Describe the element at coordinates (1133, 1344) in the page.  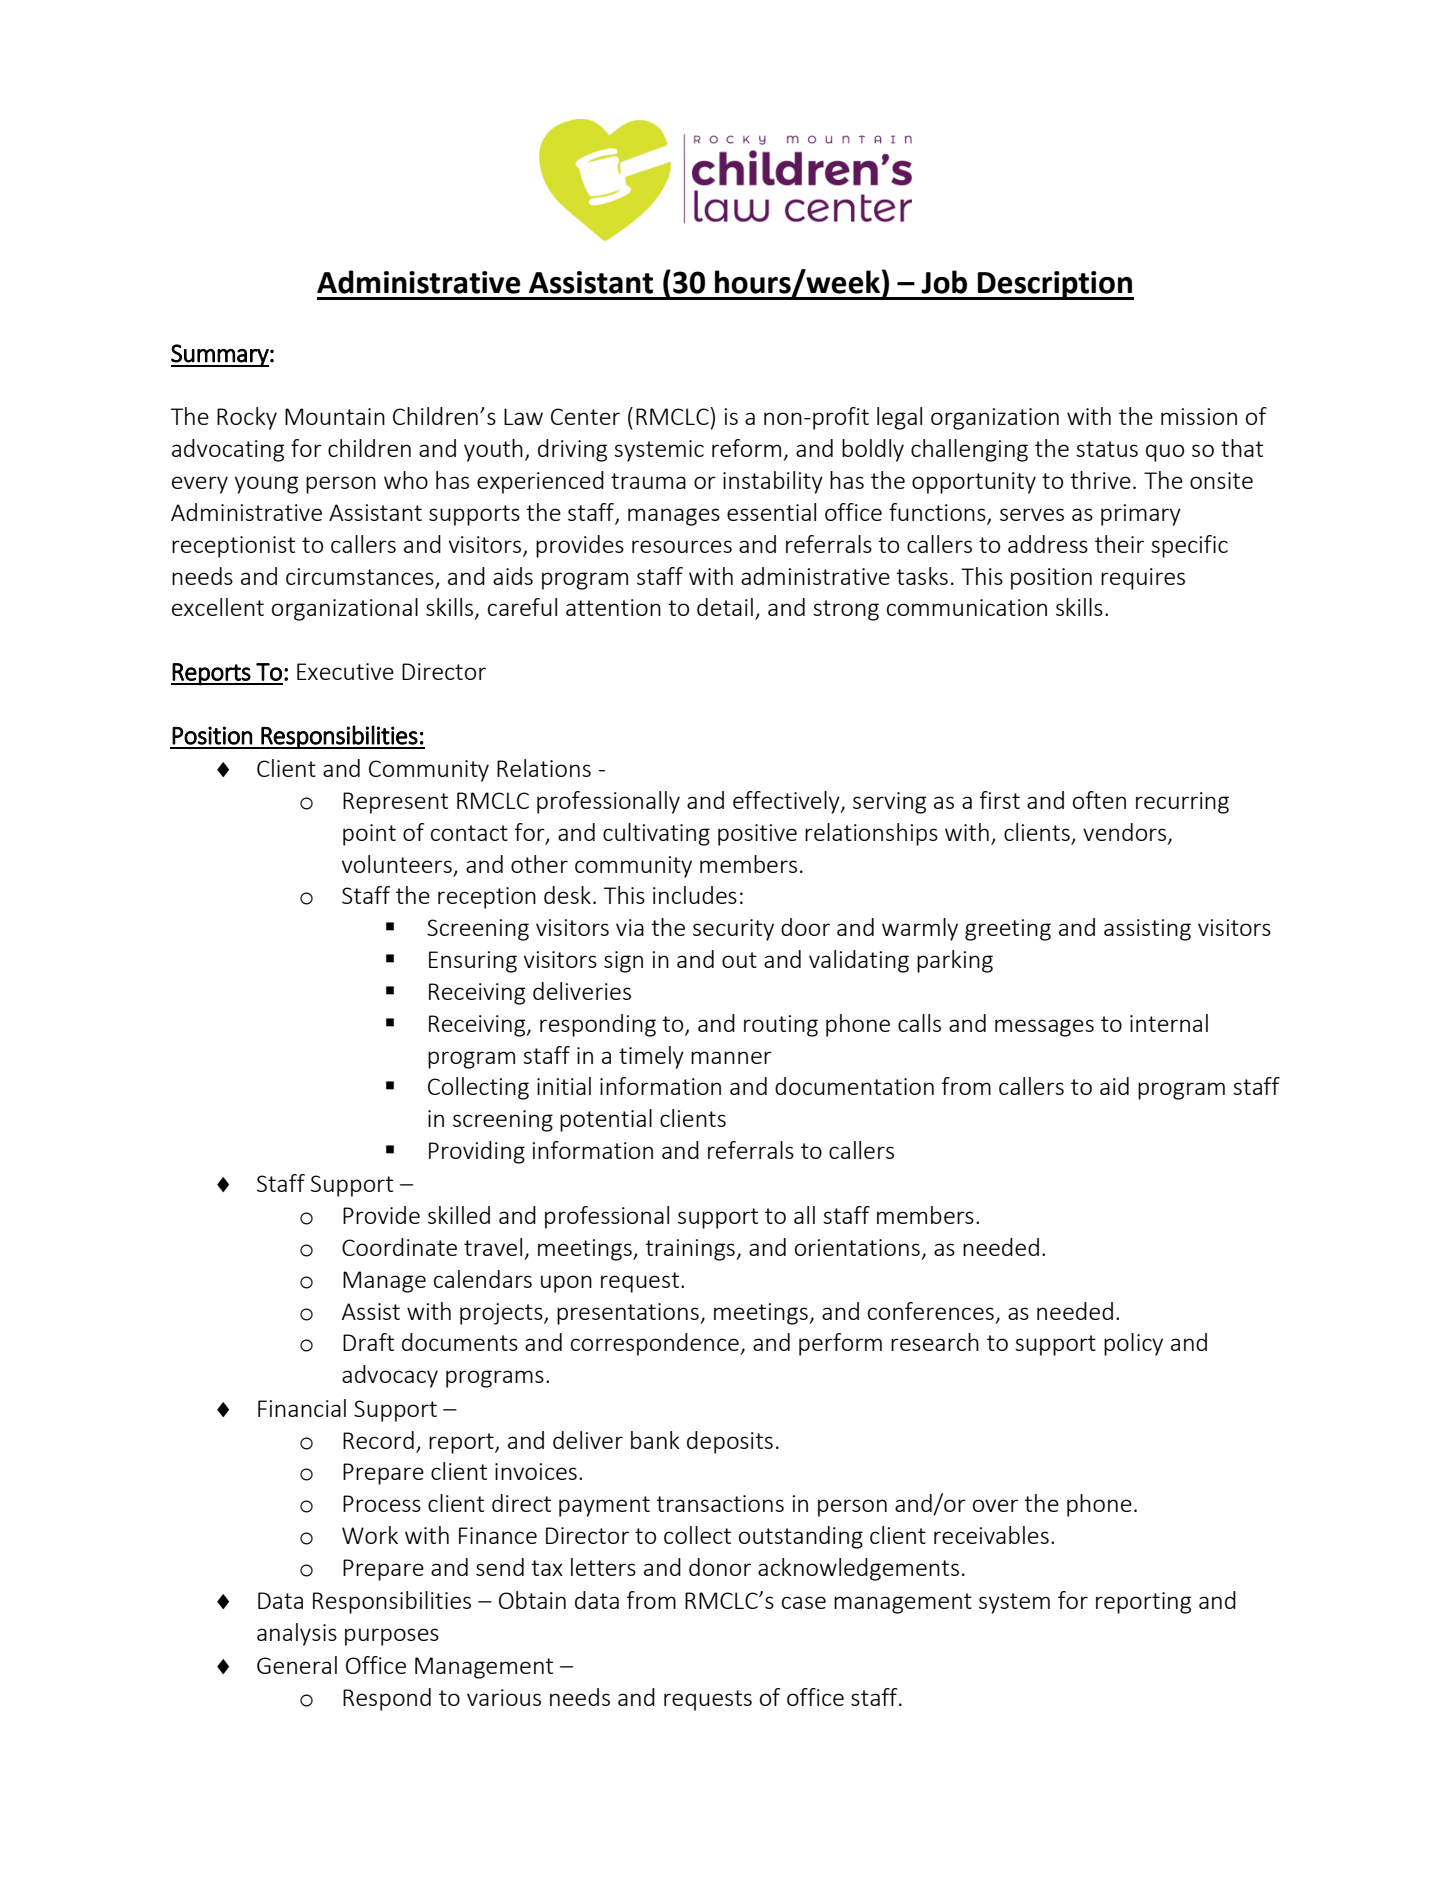
I see `policy` at that location.
